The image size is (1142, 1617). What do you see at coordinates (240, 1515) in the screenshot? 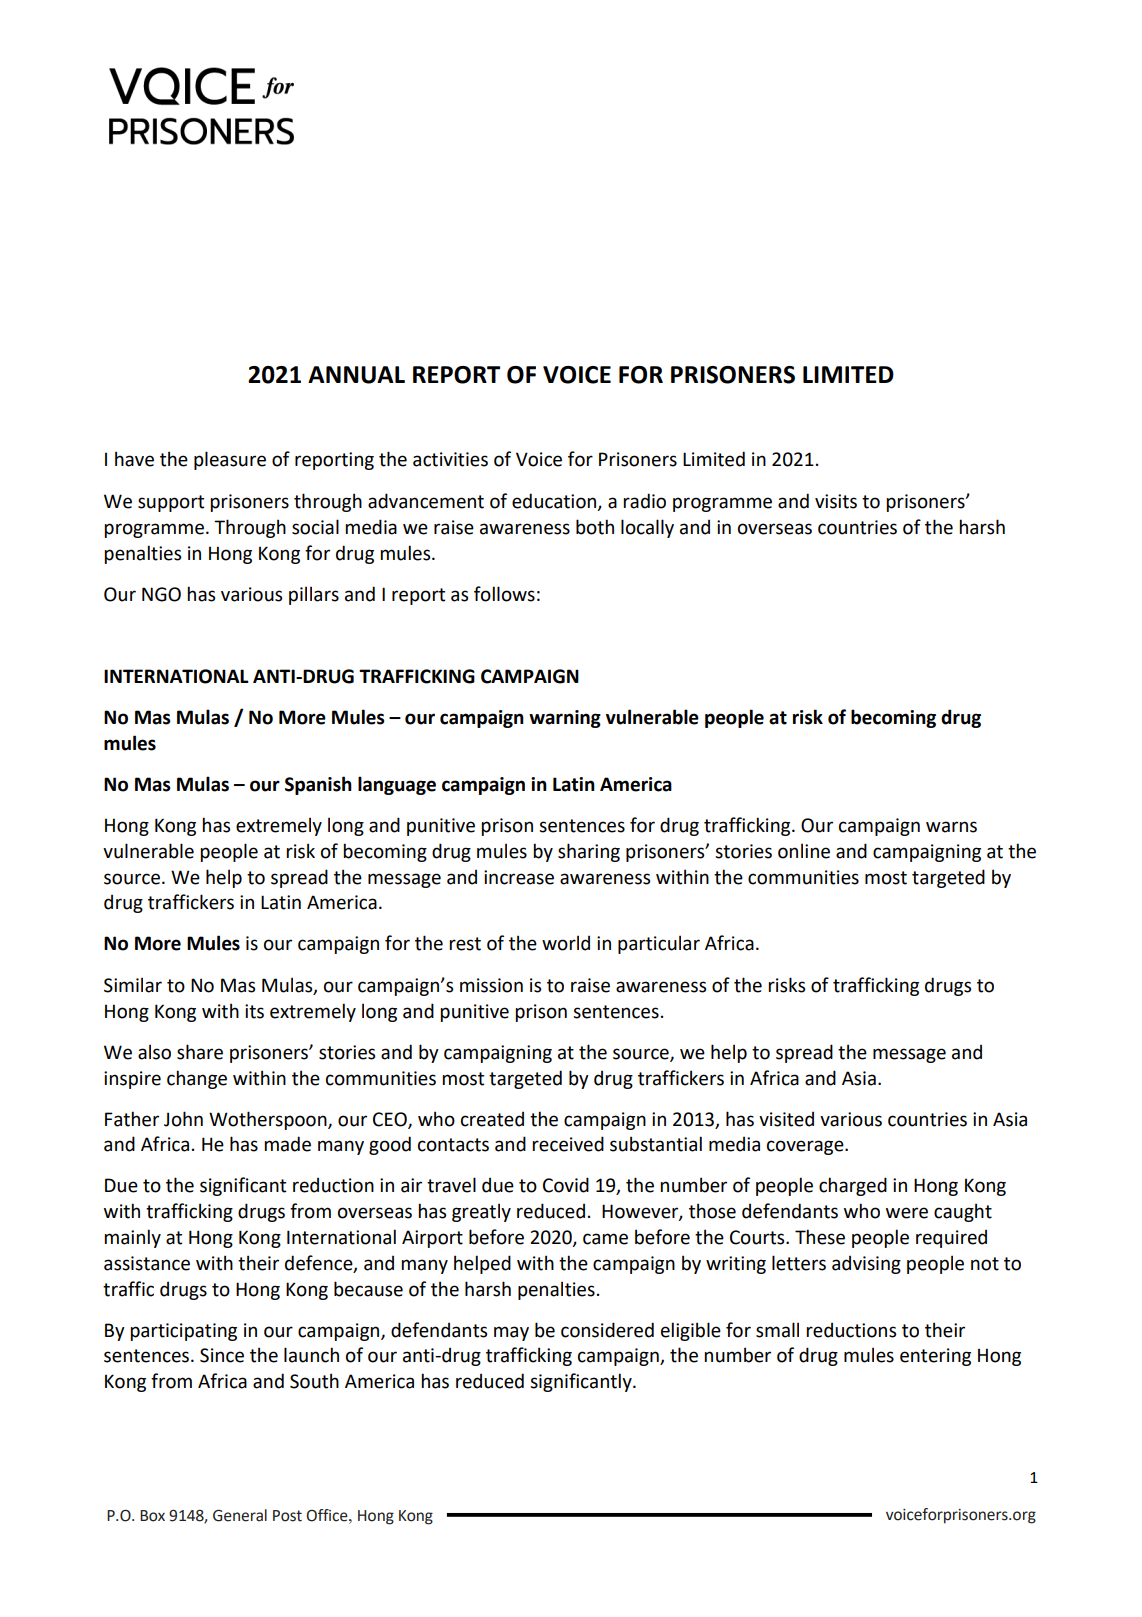
I see `General` at bounding box center [240, 1515].
